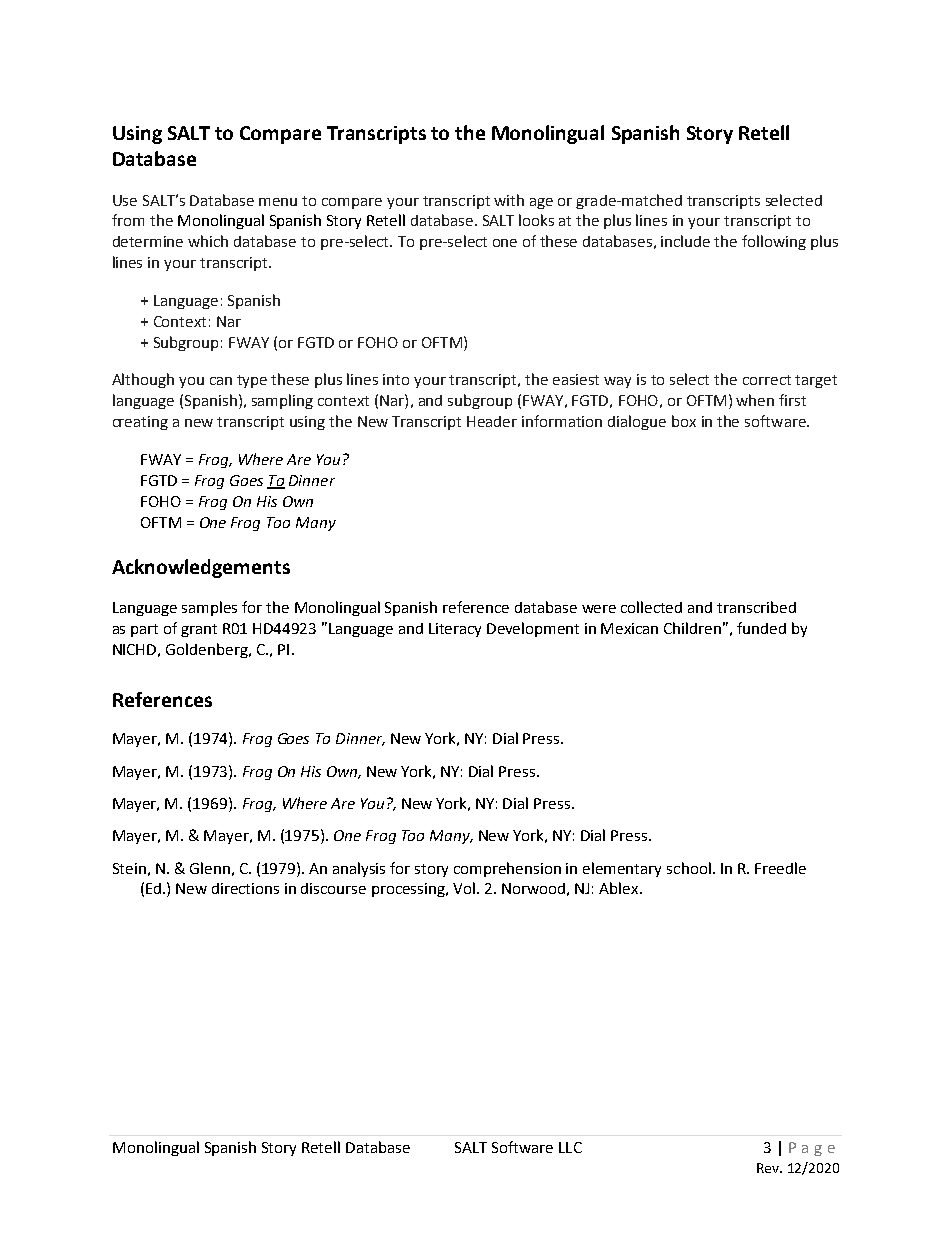 This image has height=1233, width=952. What do you see at coordinates (245, 888) in the image?
I see `directions` at bounding box center [245, 888].
